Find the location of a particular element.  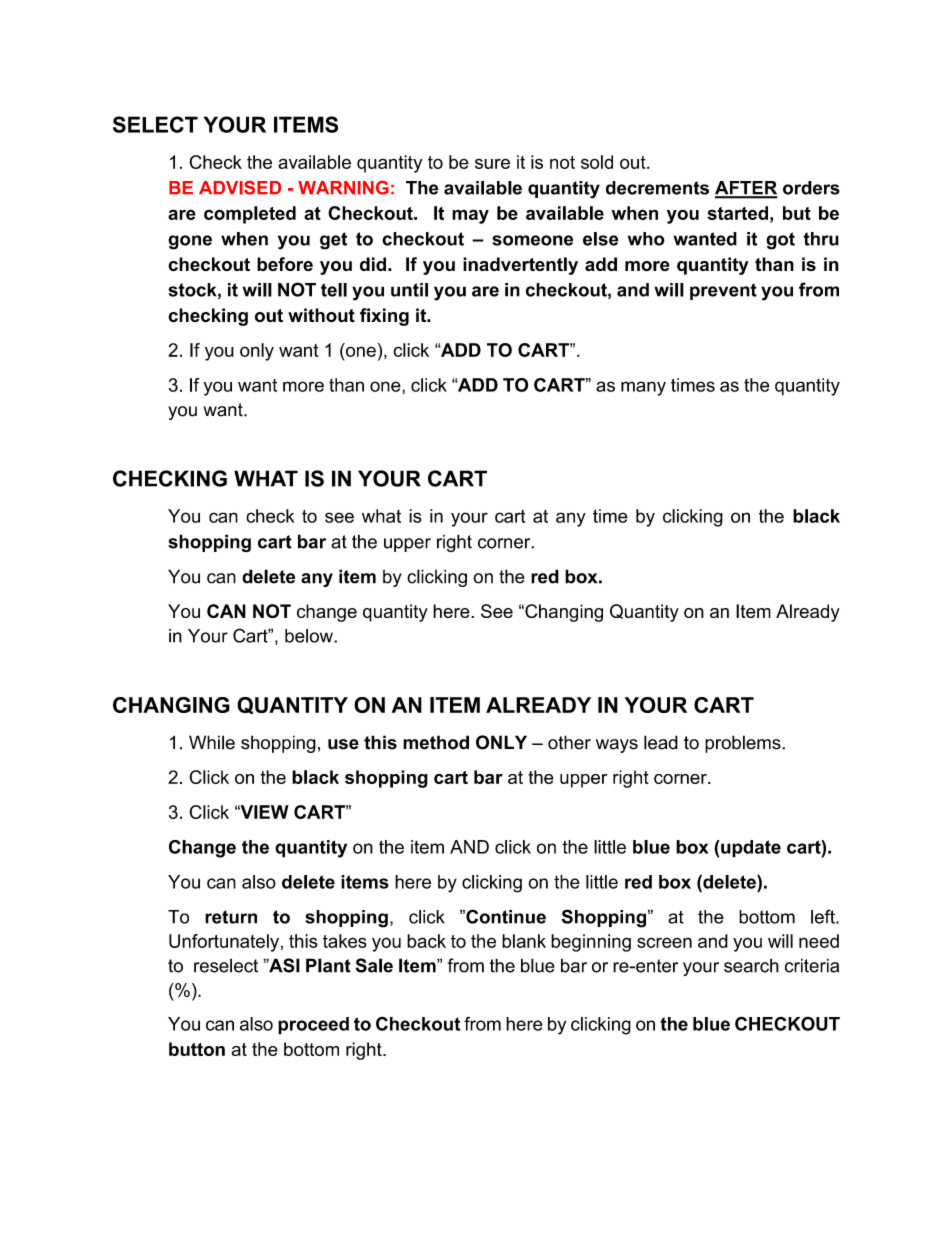

started is located at coordinates (737, 213).
